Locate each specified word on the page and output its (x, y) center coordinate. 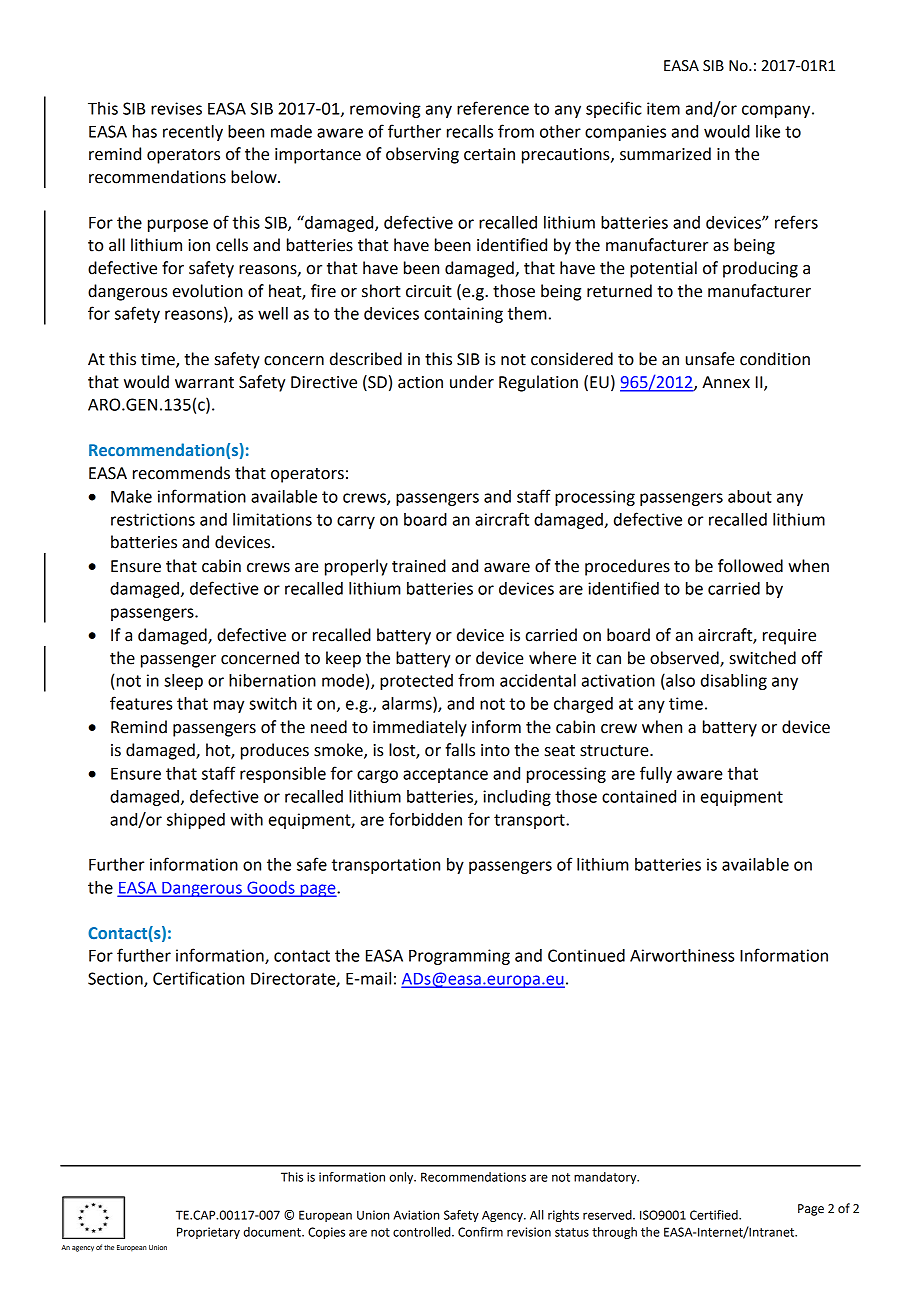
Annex (726, 382)
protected (416, 682)
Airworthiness (682, 955)
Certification (198, 978)
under (472, 382)
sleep (183, 682)
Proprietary (208, 1233)
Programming (459, 957)
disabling (734, 682)
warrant (204, 383)
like (768, 131)
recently (193, 133)
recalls (470, 131)
